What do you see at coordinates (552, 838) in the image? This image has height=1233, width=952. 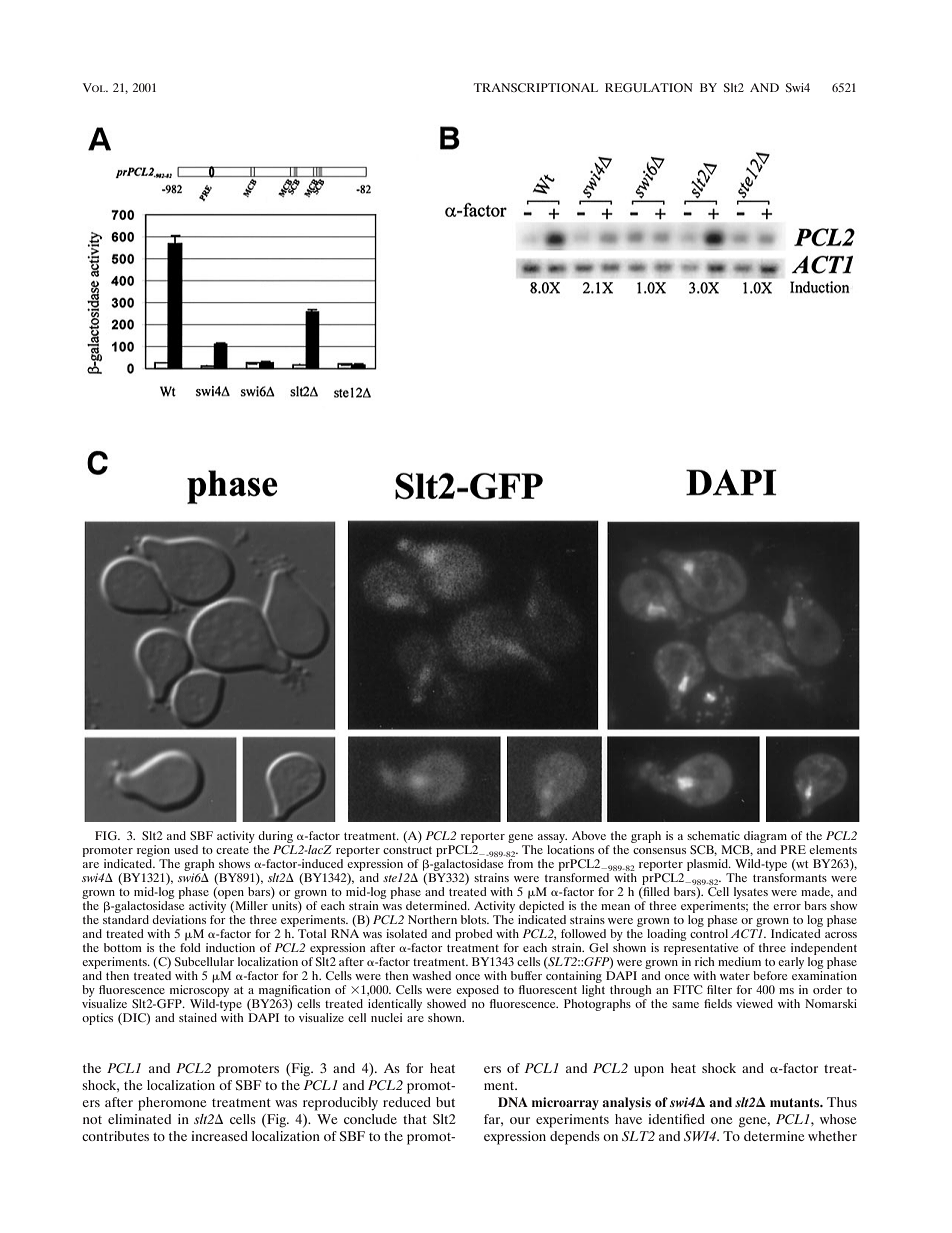 I see `assay` at bounding box center [552, 838].
